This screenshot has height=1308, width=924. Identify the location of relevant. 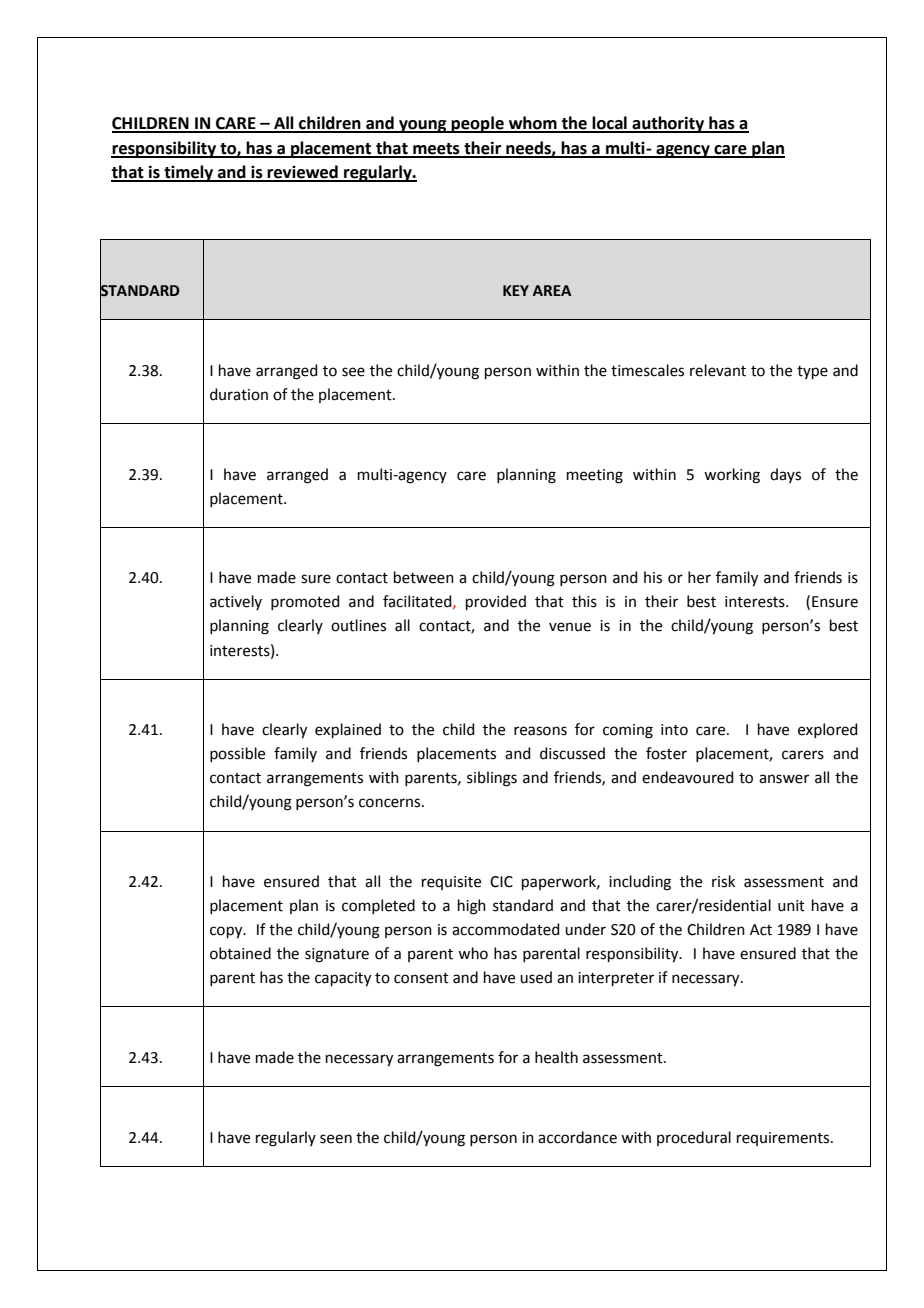
(718, 370).
